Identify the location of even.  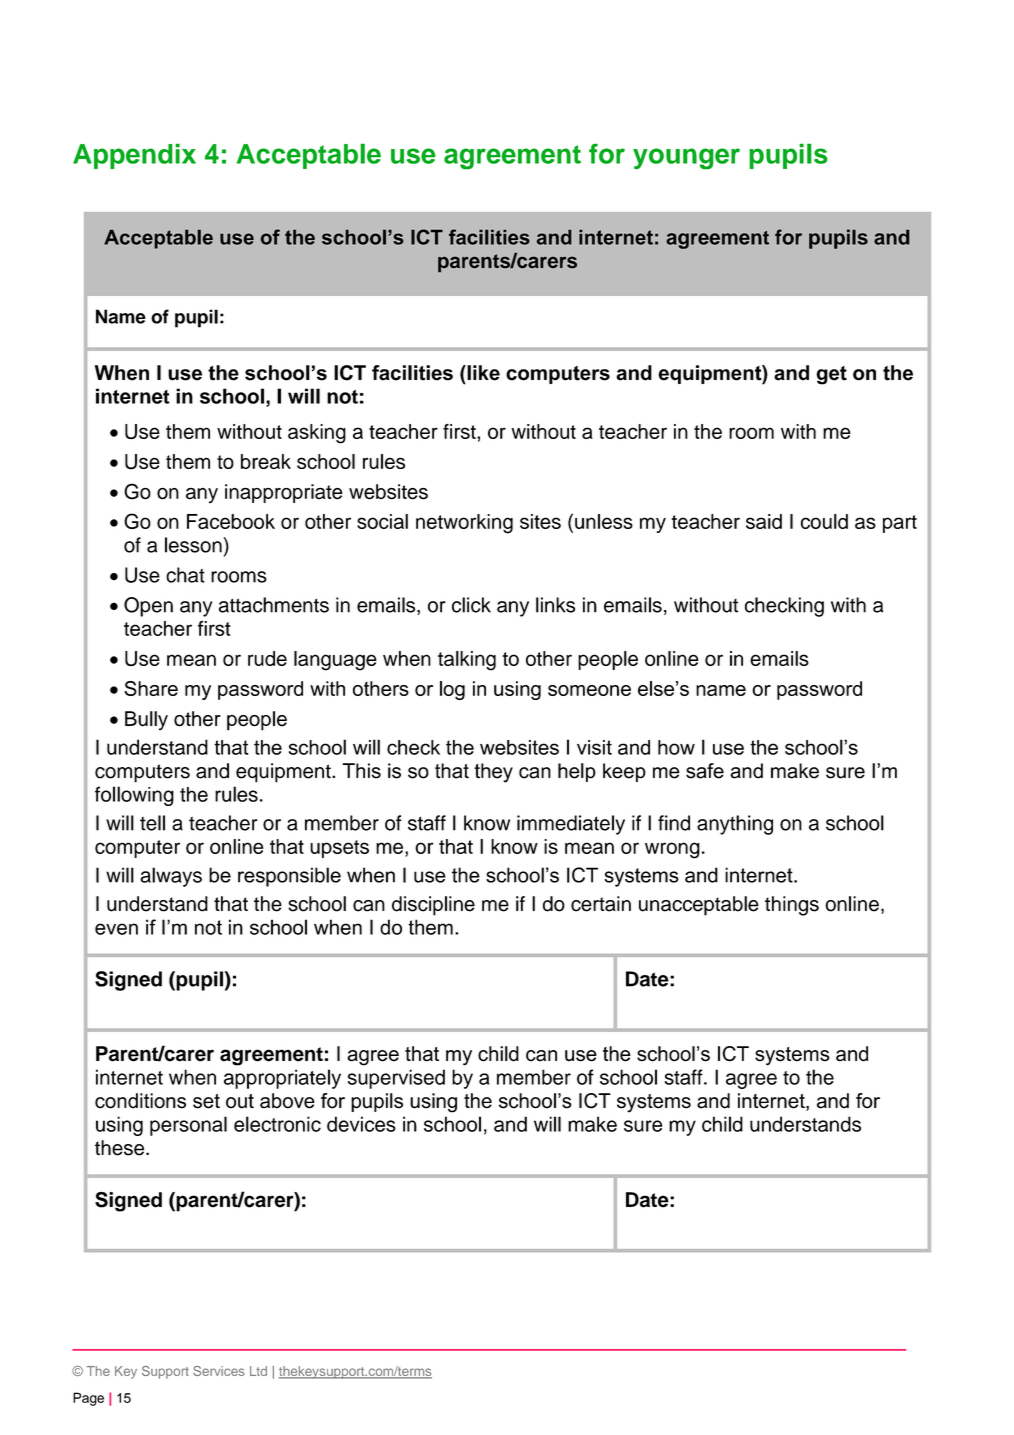
(116, 929).
